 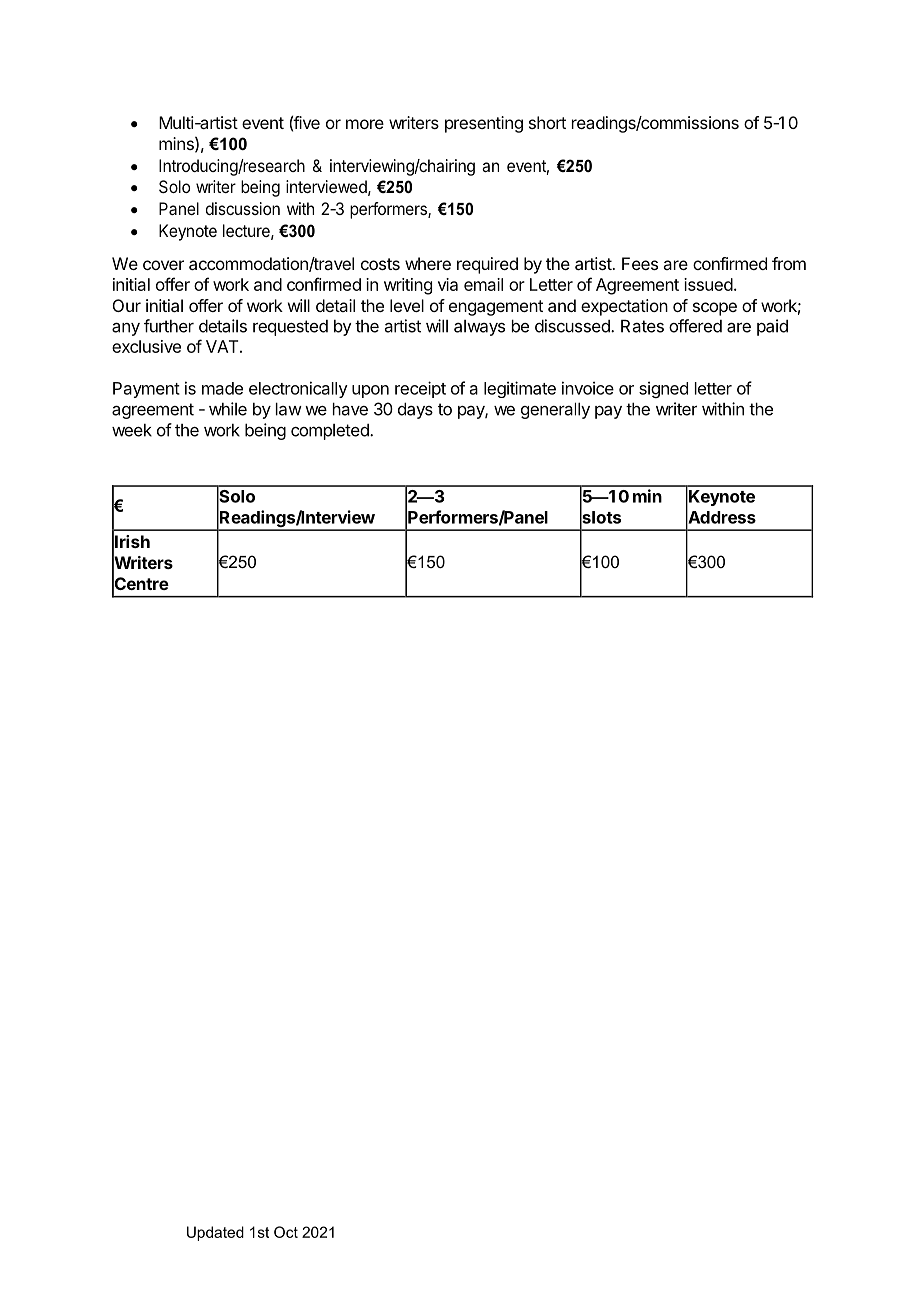 I want to click on generally, so click(x=555, y=410).
